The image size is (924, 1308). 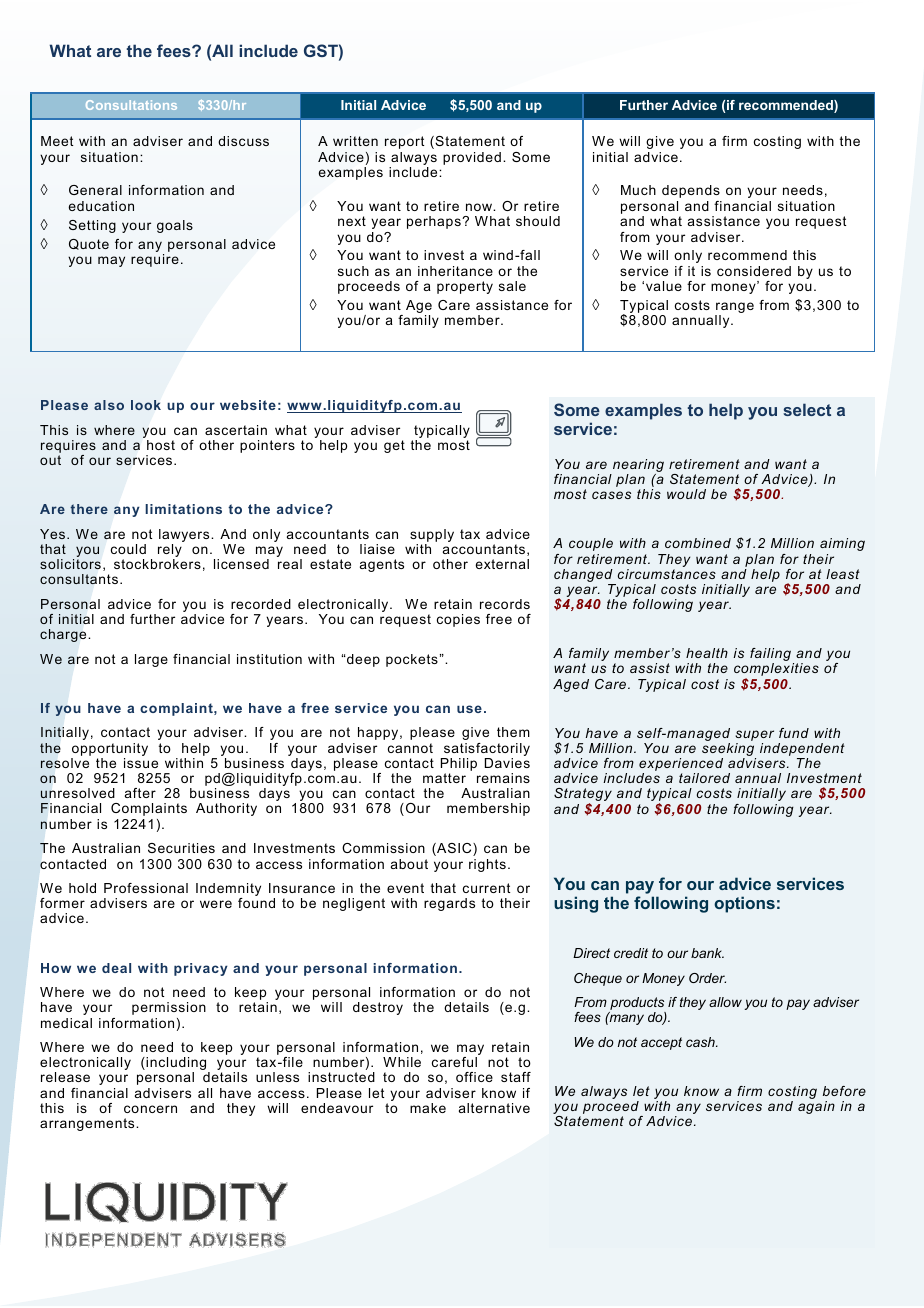 What do you see at coordinates (691, 191) in the image?
I see `depends` at bounding box center [691, 191].
